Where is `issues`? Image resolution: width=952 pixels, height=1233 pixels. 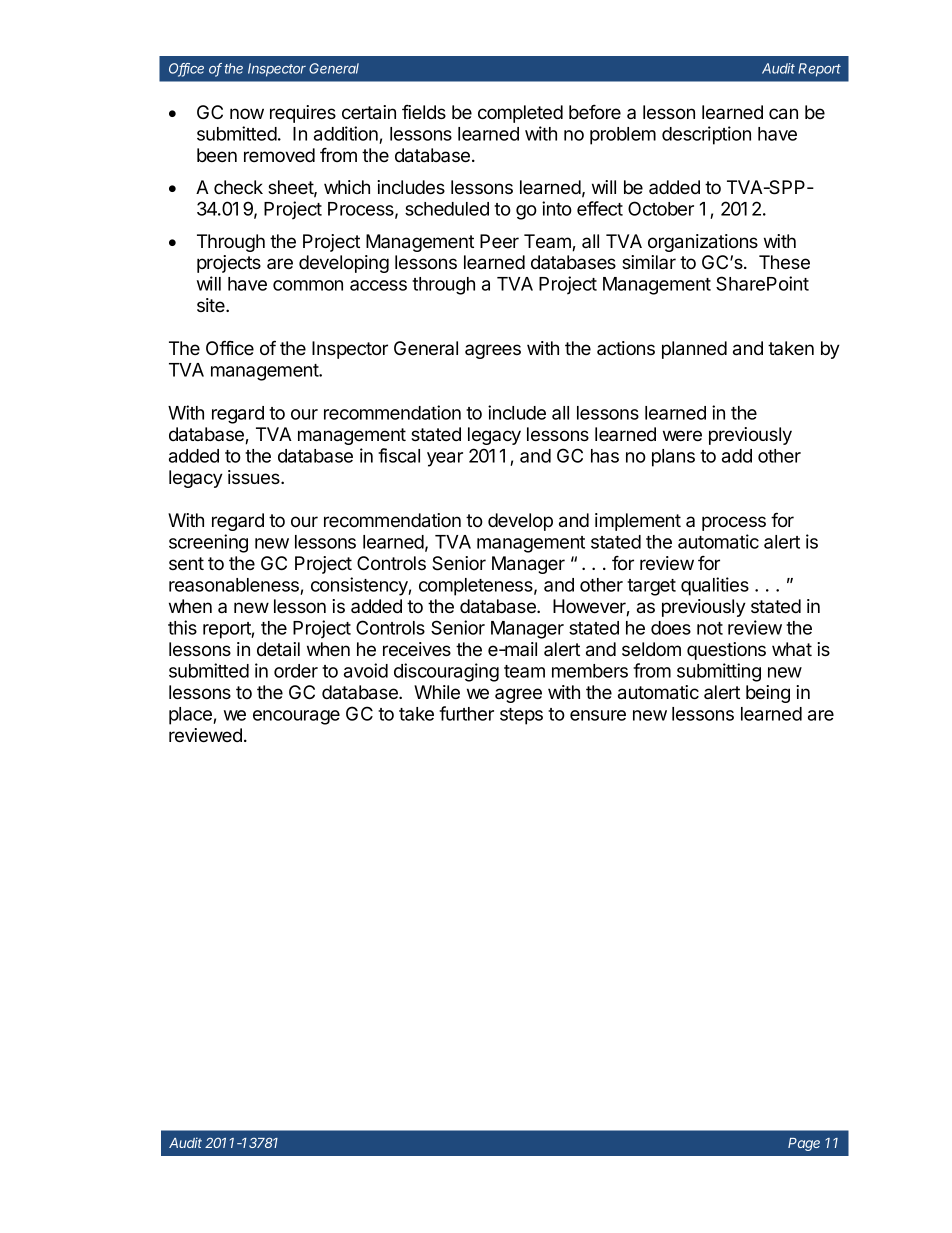
issues is located at coordinates (255, 477).
